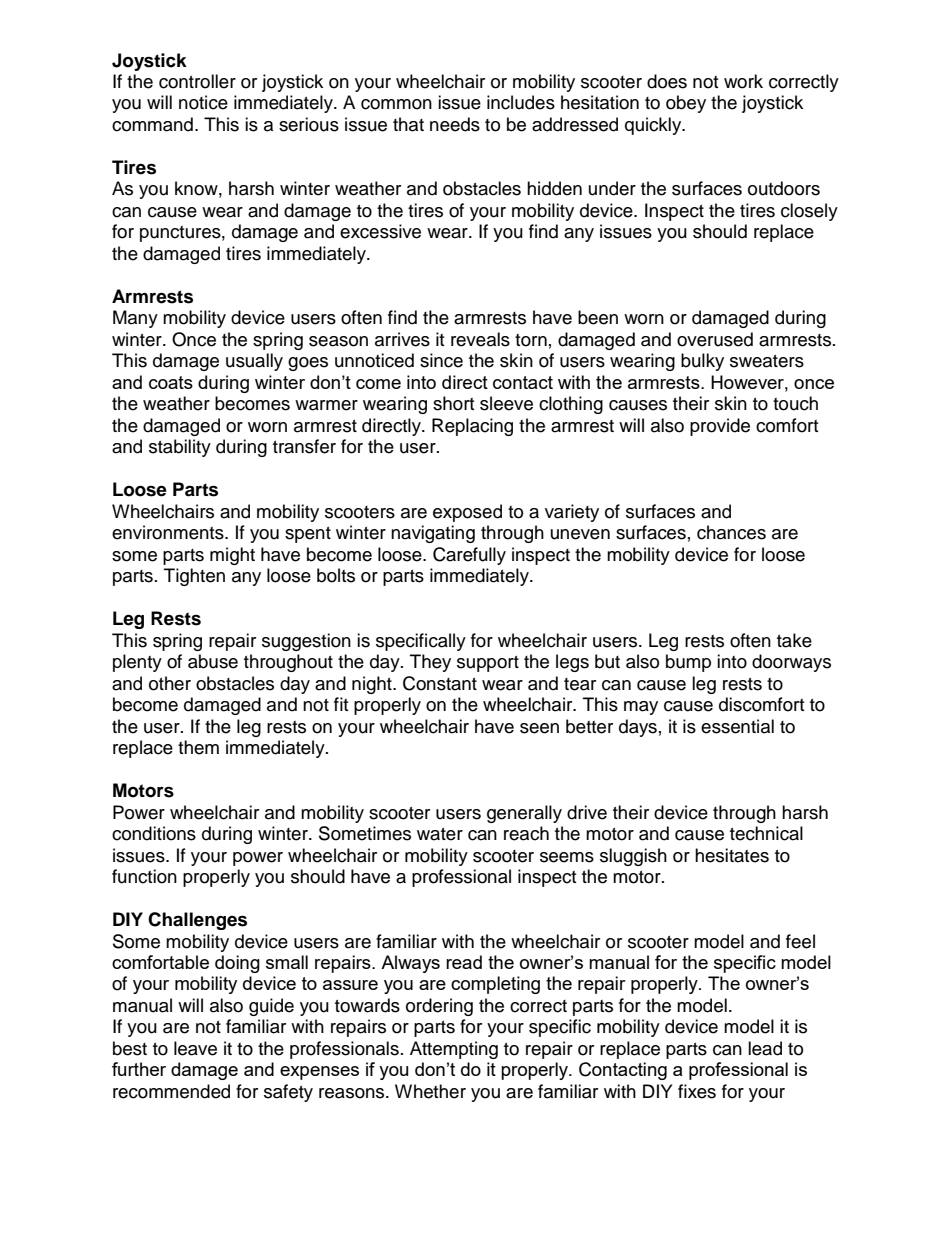 This screenshot has width=952, height=1233. What do you see at coordinates (469, 556) in the screenshot?
I see `Carefully` at bounding box center [469, 556].
